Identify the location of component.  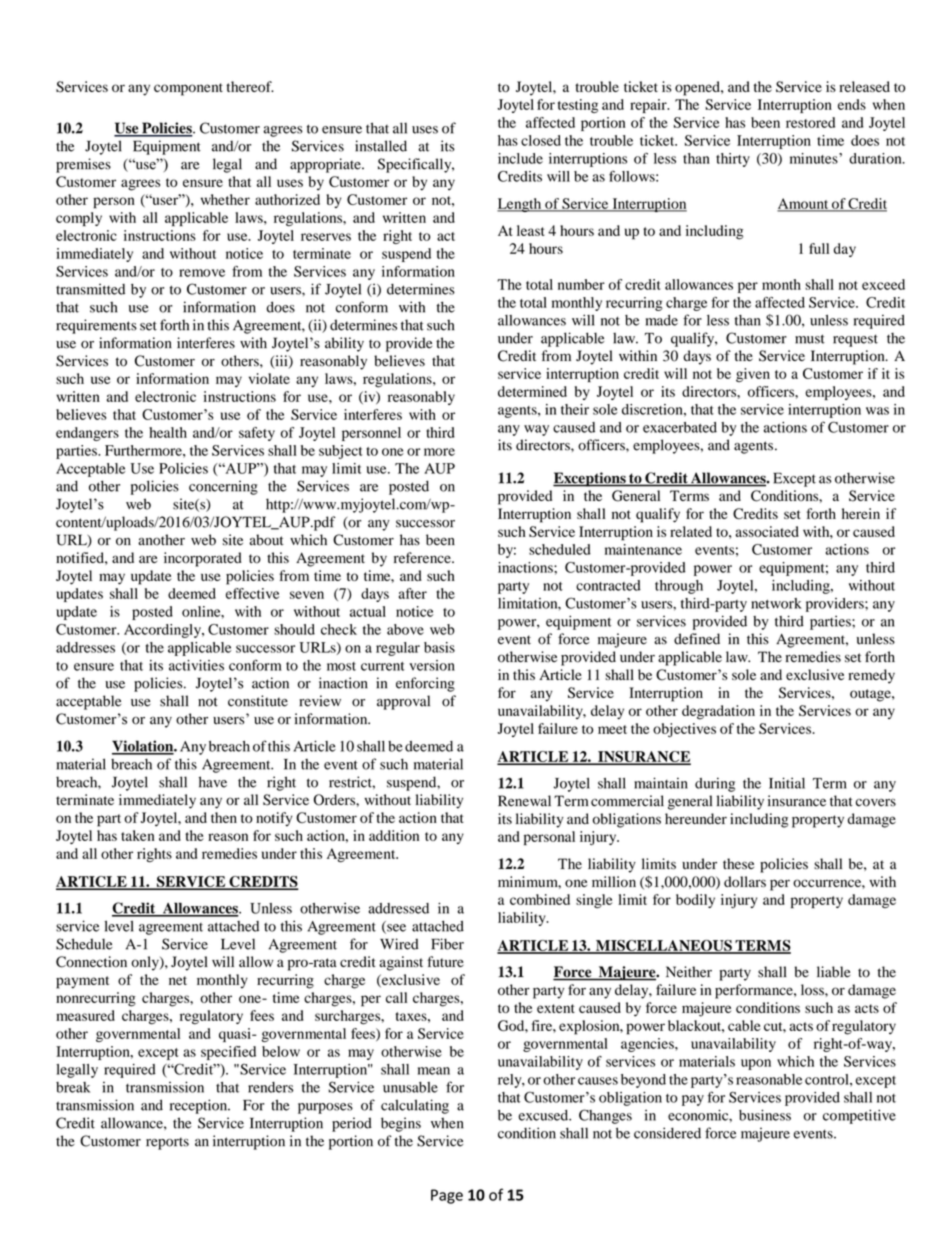
(188, 89).
